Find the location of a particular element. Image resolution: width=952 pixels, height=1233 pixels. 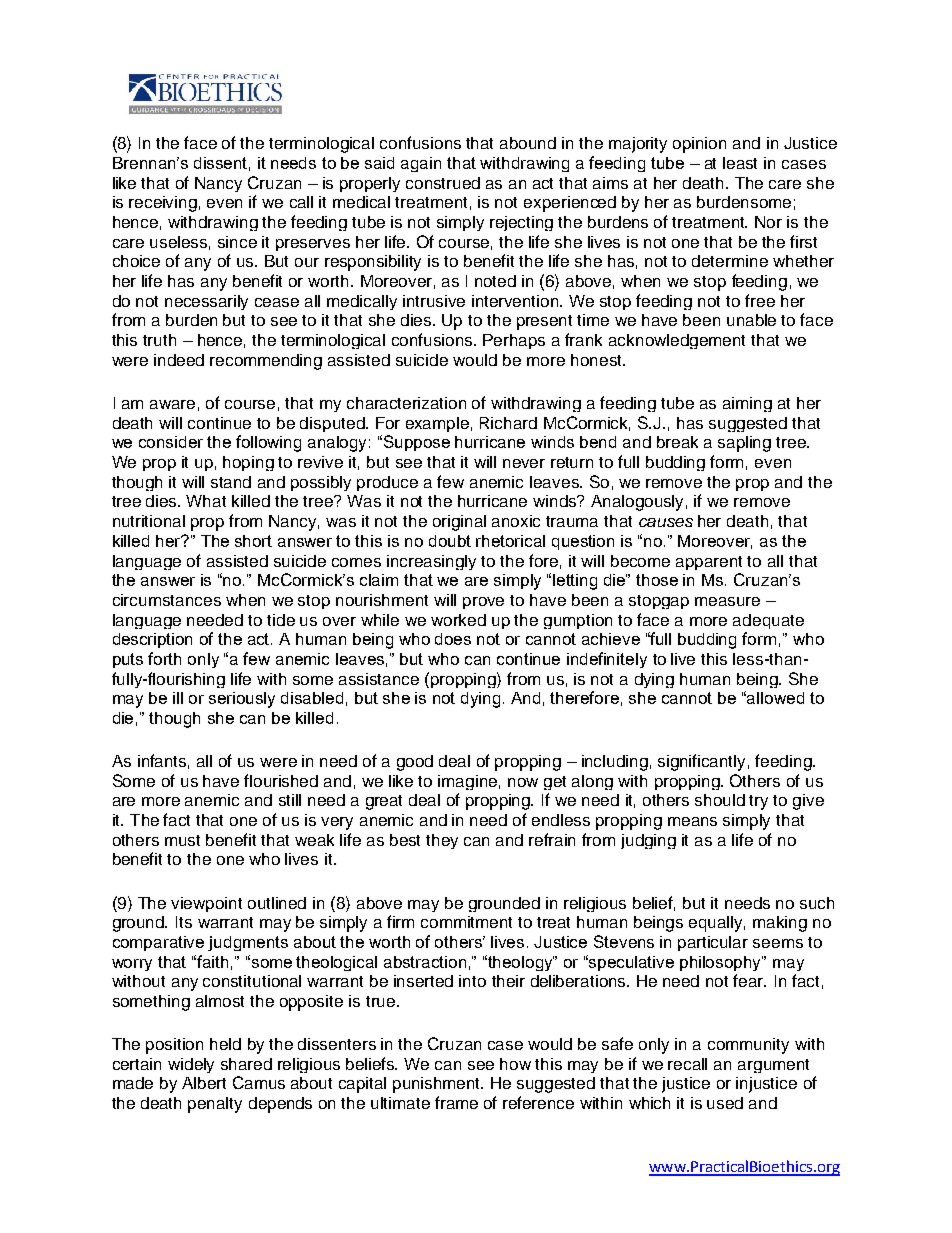

receiving is located at coordinates (163, 204).
